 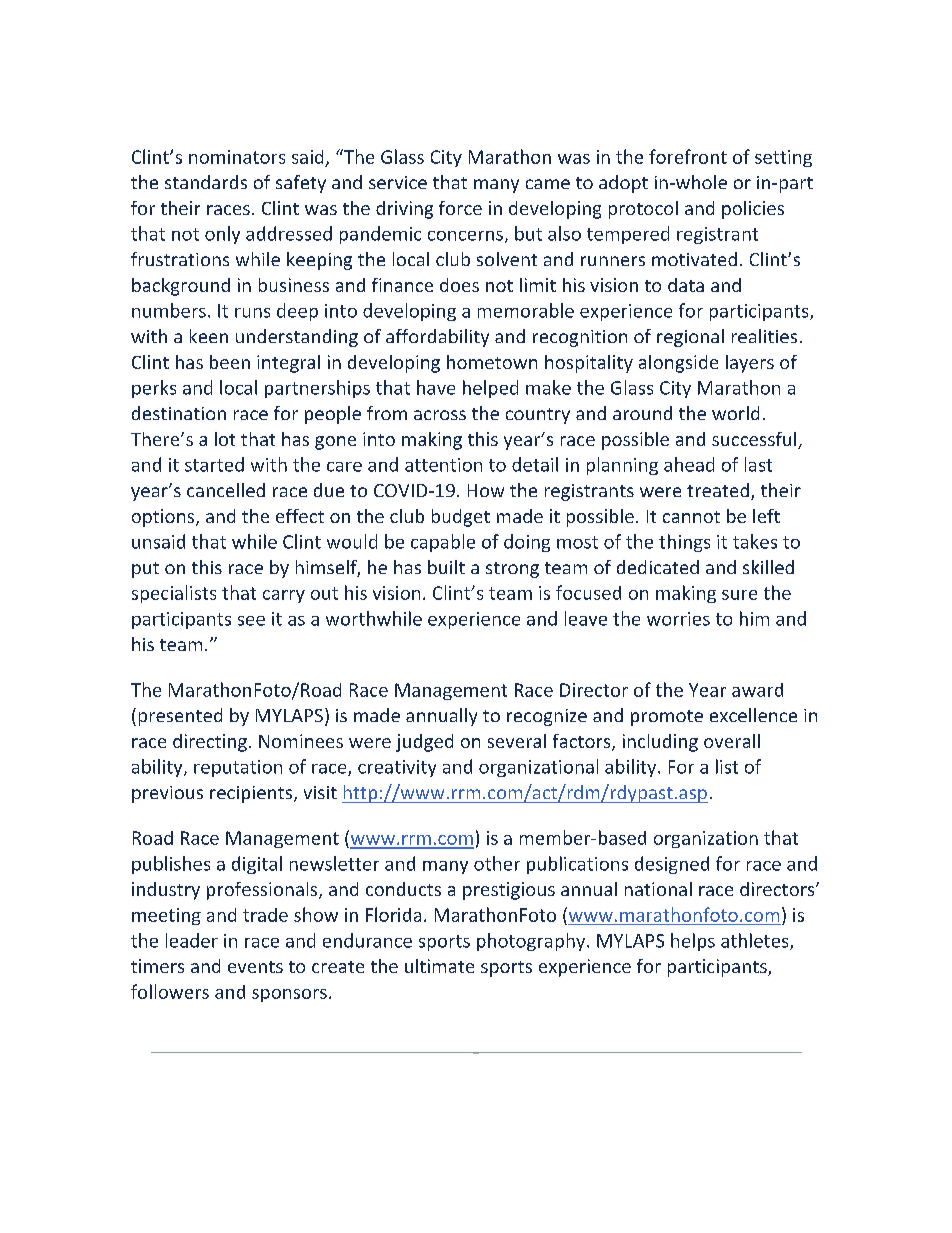 What do you see at coordinates (206, 182) in the page?
I see `standards` at bounding box center [206, 182].
